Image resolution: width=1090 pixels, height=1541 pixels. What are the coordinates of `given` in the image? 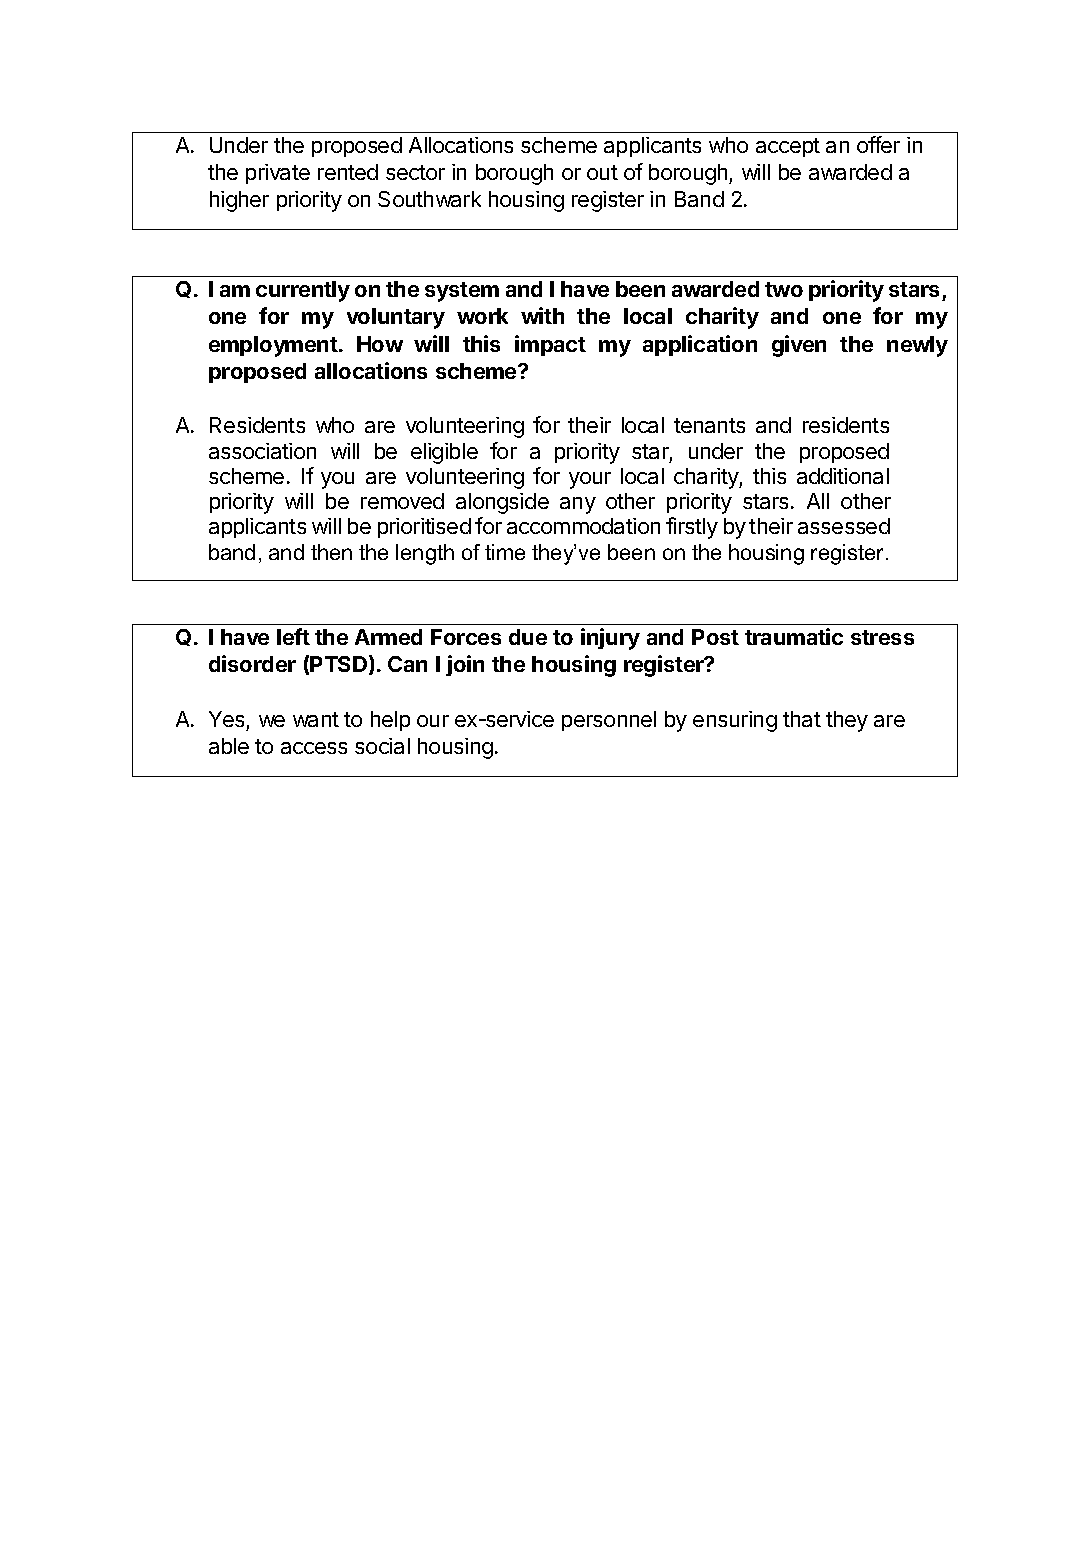 It's located at (799, 346).
